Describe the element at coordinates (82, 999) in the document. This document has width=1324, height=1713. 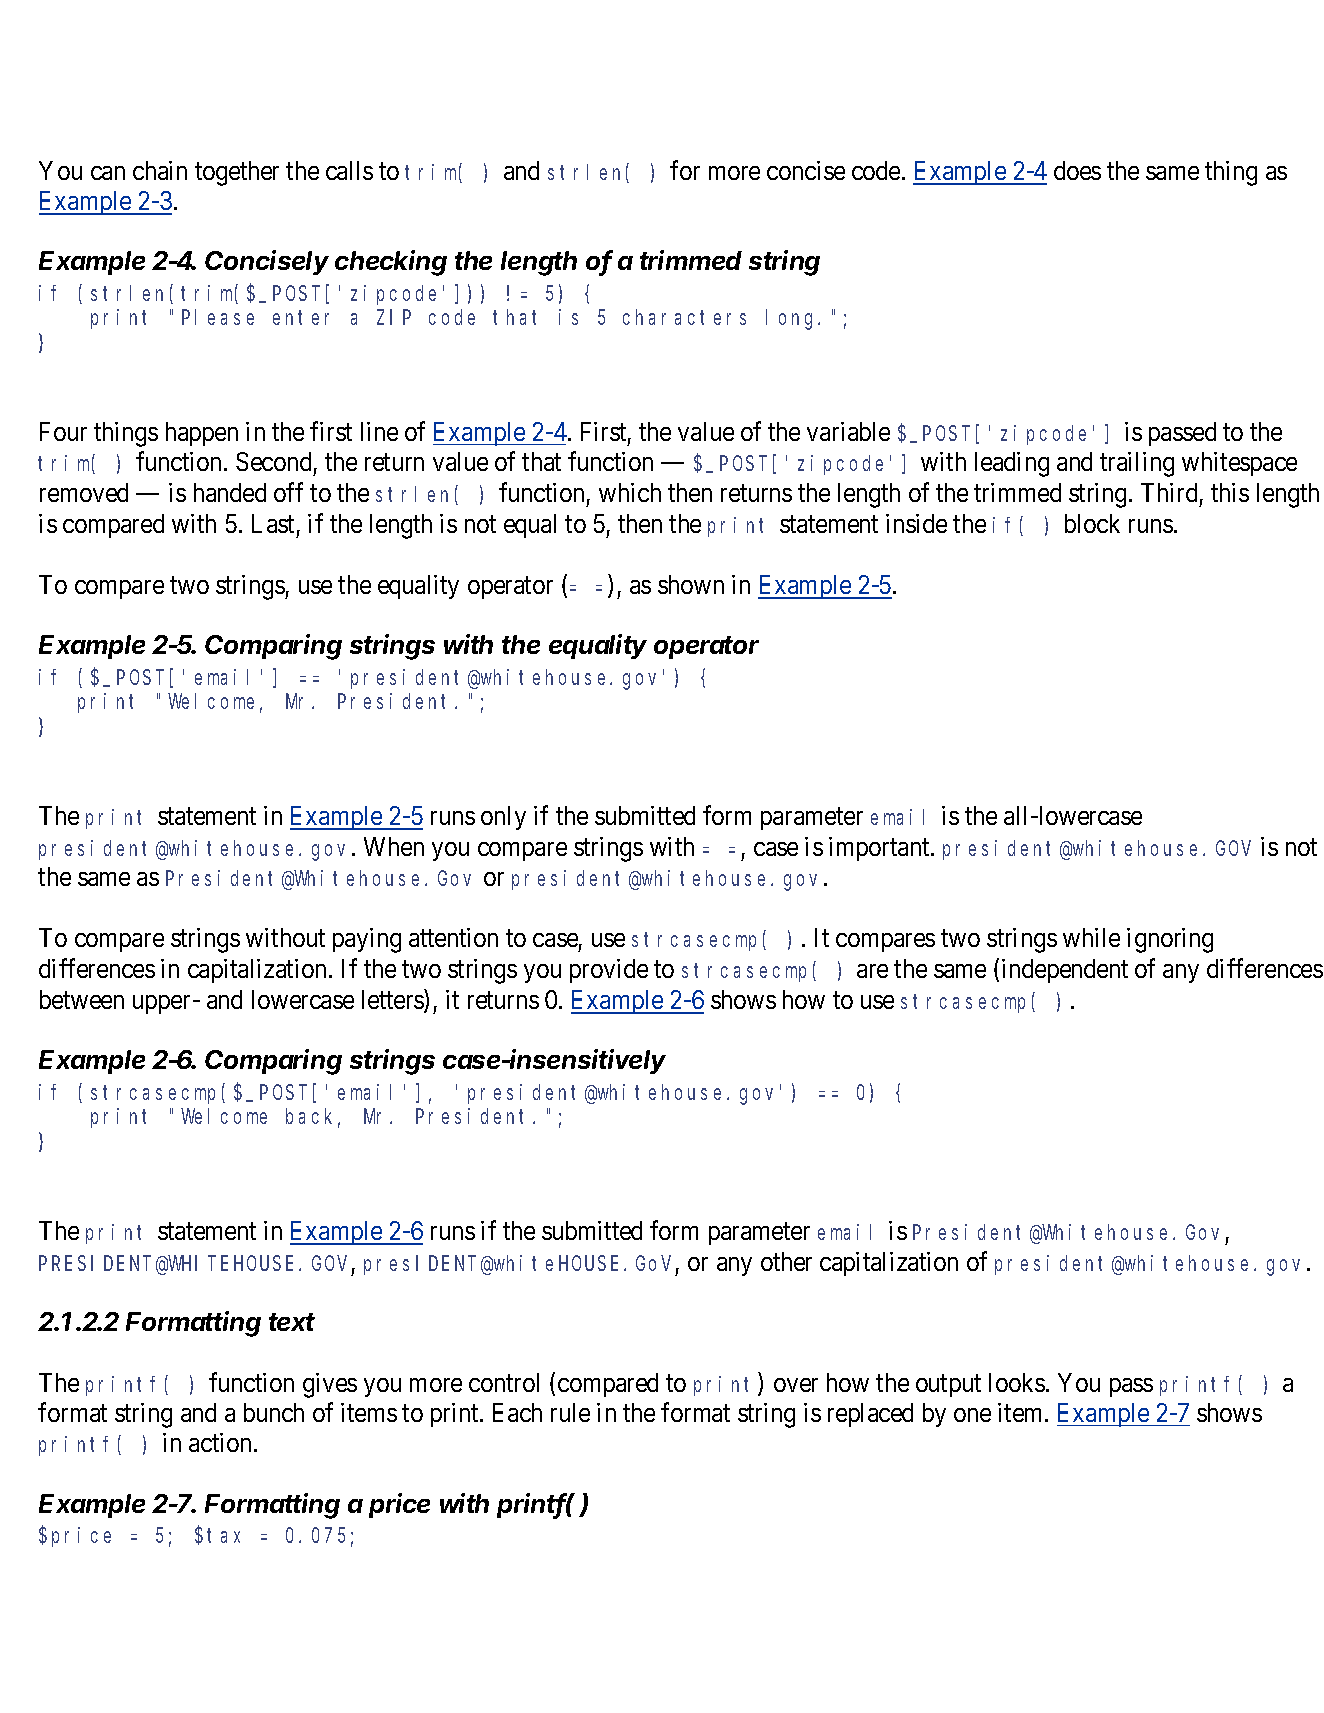
I see `between` at that location.
